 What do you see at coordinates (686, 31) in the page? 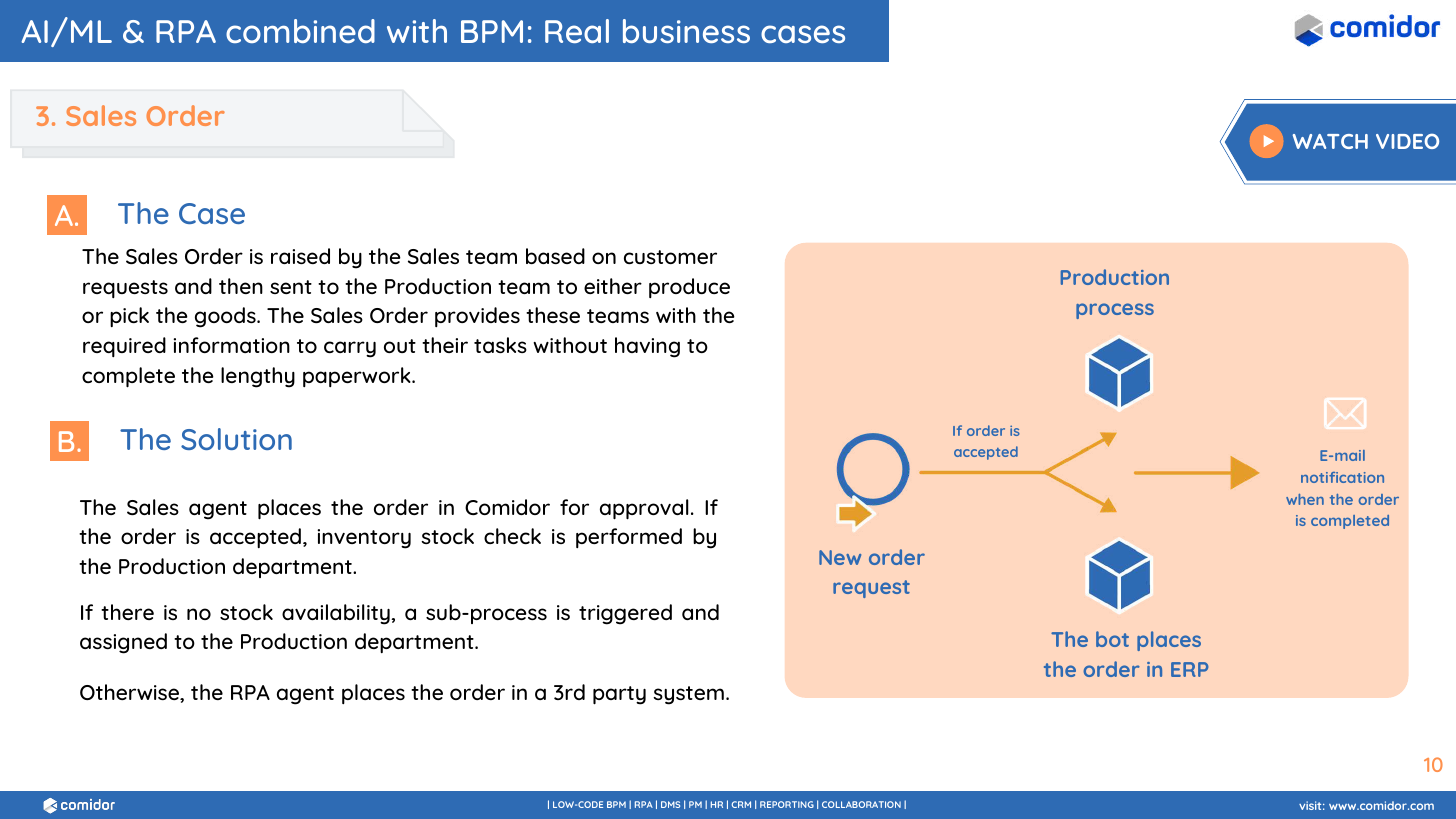
I see `business` at bounding box center [686, 31].
